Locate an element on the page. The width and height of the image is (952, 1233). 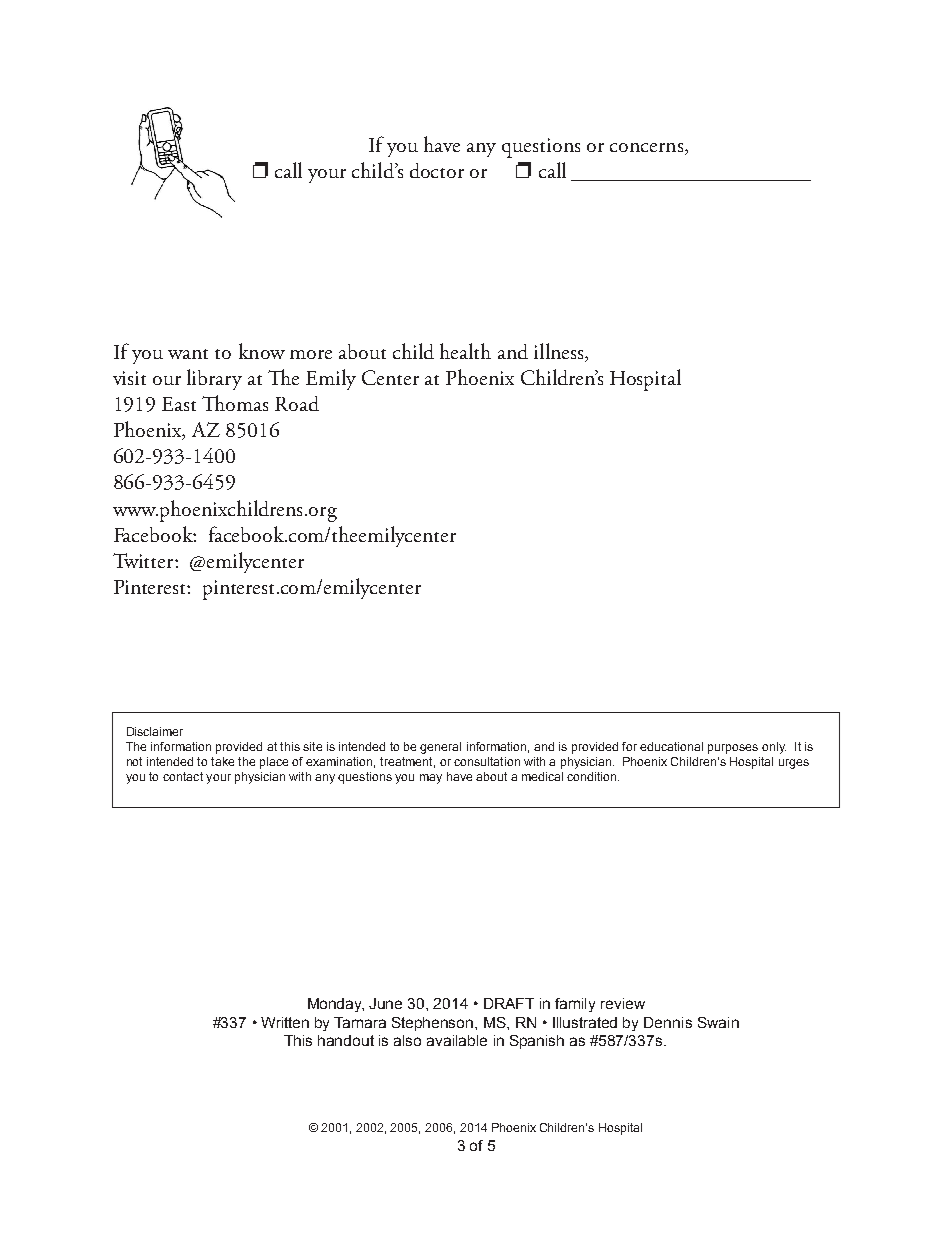
doctor is located at coordinates (437, 170).
